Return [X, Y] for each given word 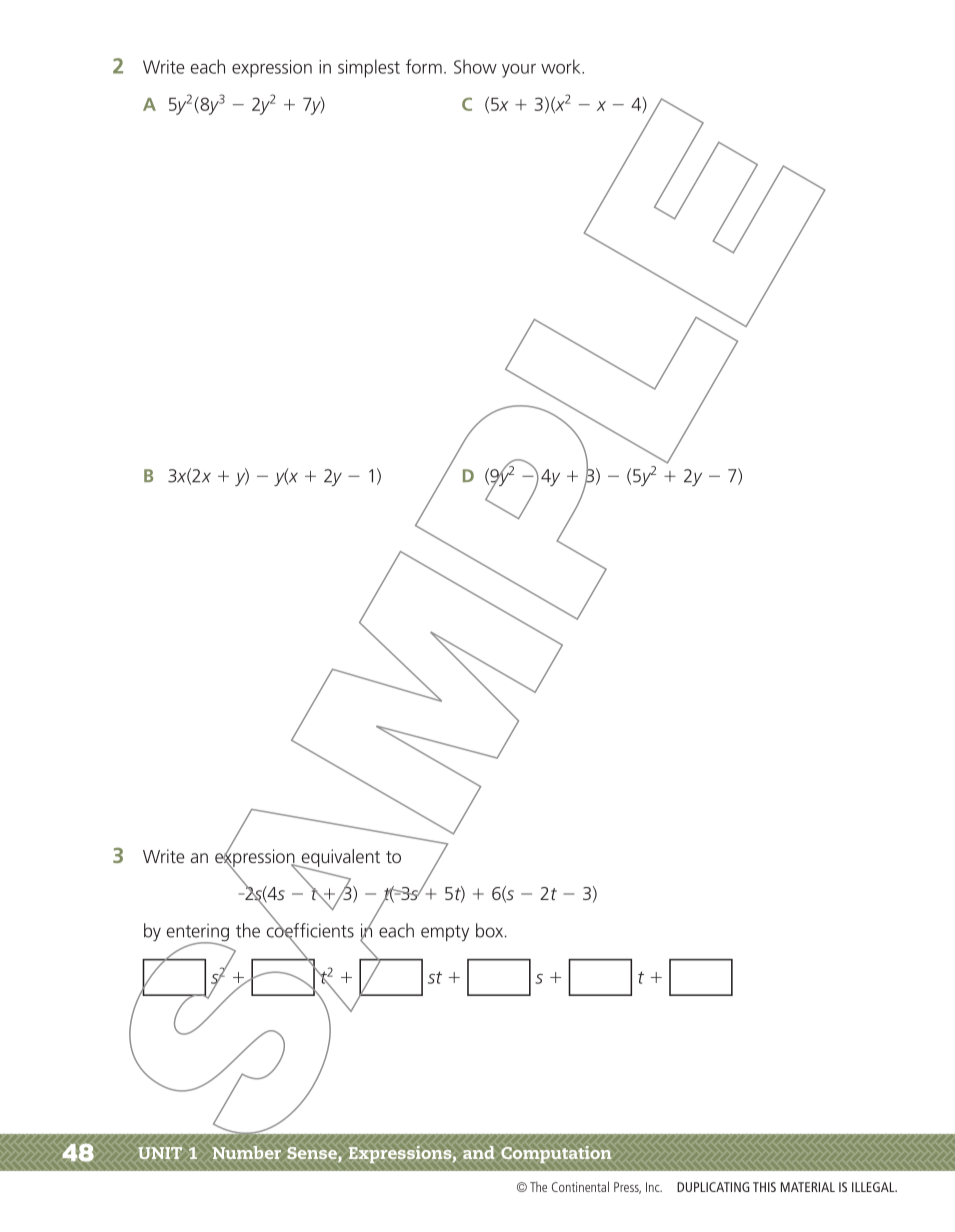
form [424, 66]
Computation [556, 1155]
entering [198, 934]
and [479, 1152]
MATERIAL [808, 1187]
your [519, 71]
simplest [369, 68]
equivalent [339, 859]
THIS [764, 1187]
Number [246, 1152]
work [562, 66]
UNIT [160, 1153]
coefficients [310, 930]
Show [475, 66]
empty [445, 933]
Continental [580, 1186]
